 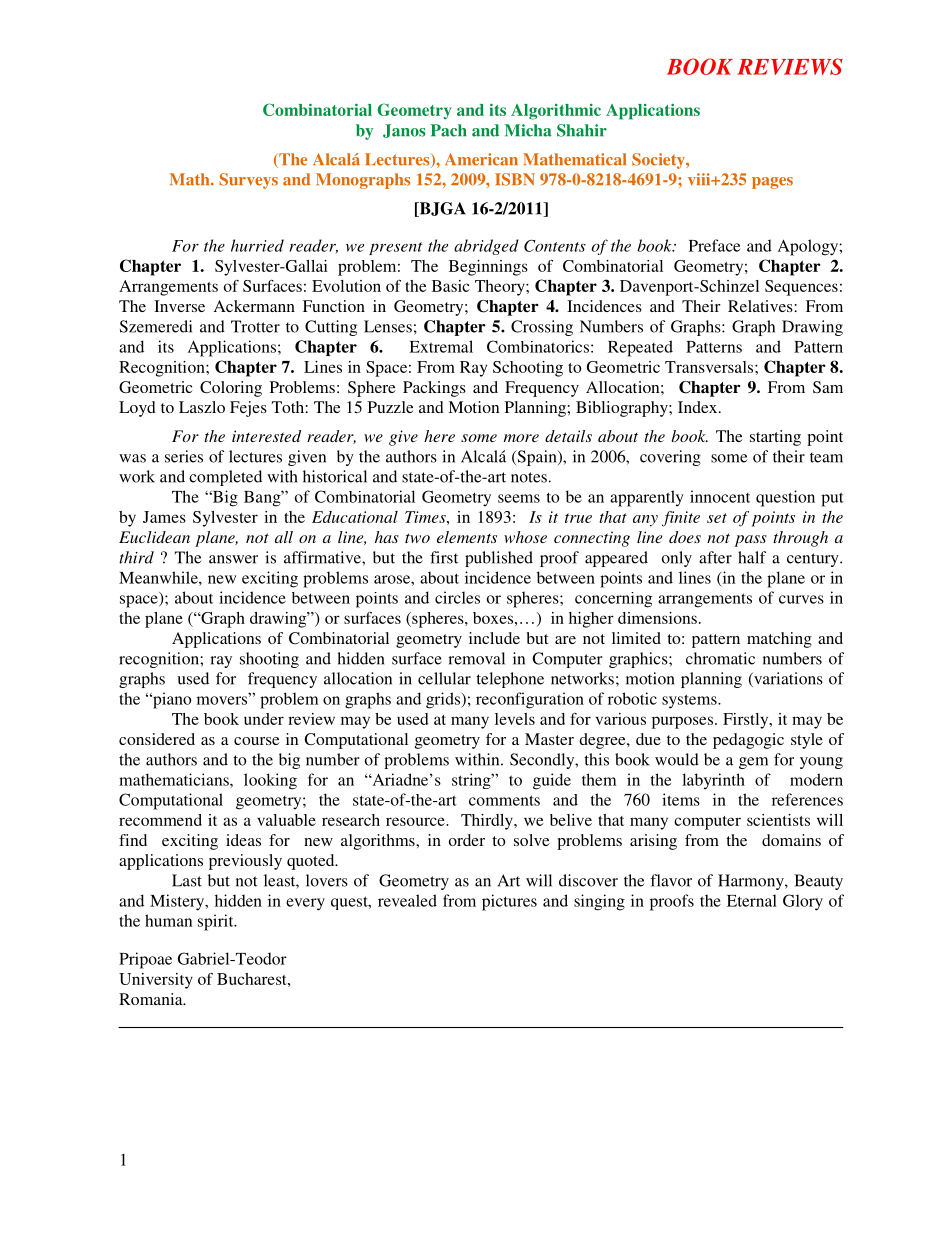 I want to click on half, so click(x=752, y=557).
